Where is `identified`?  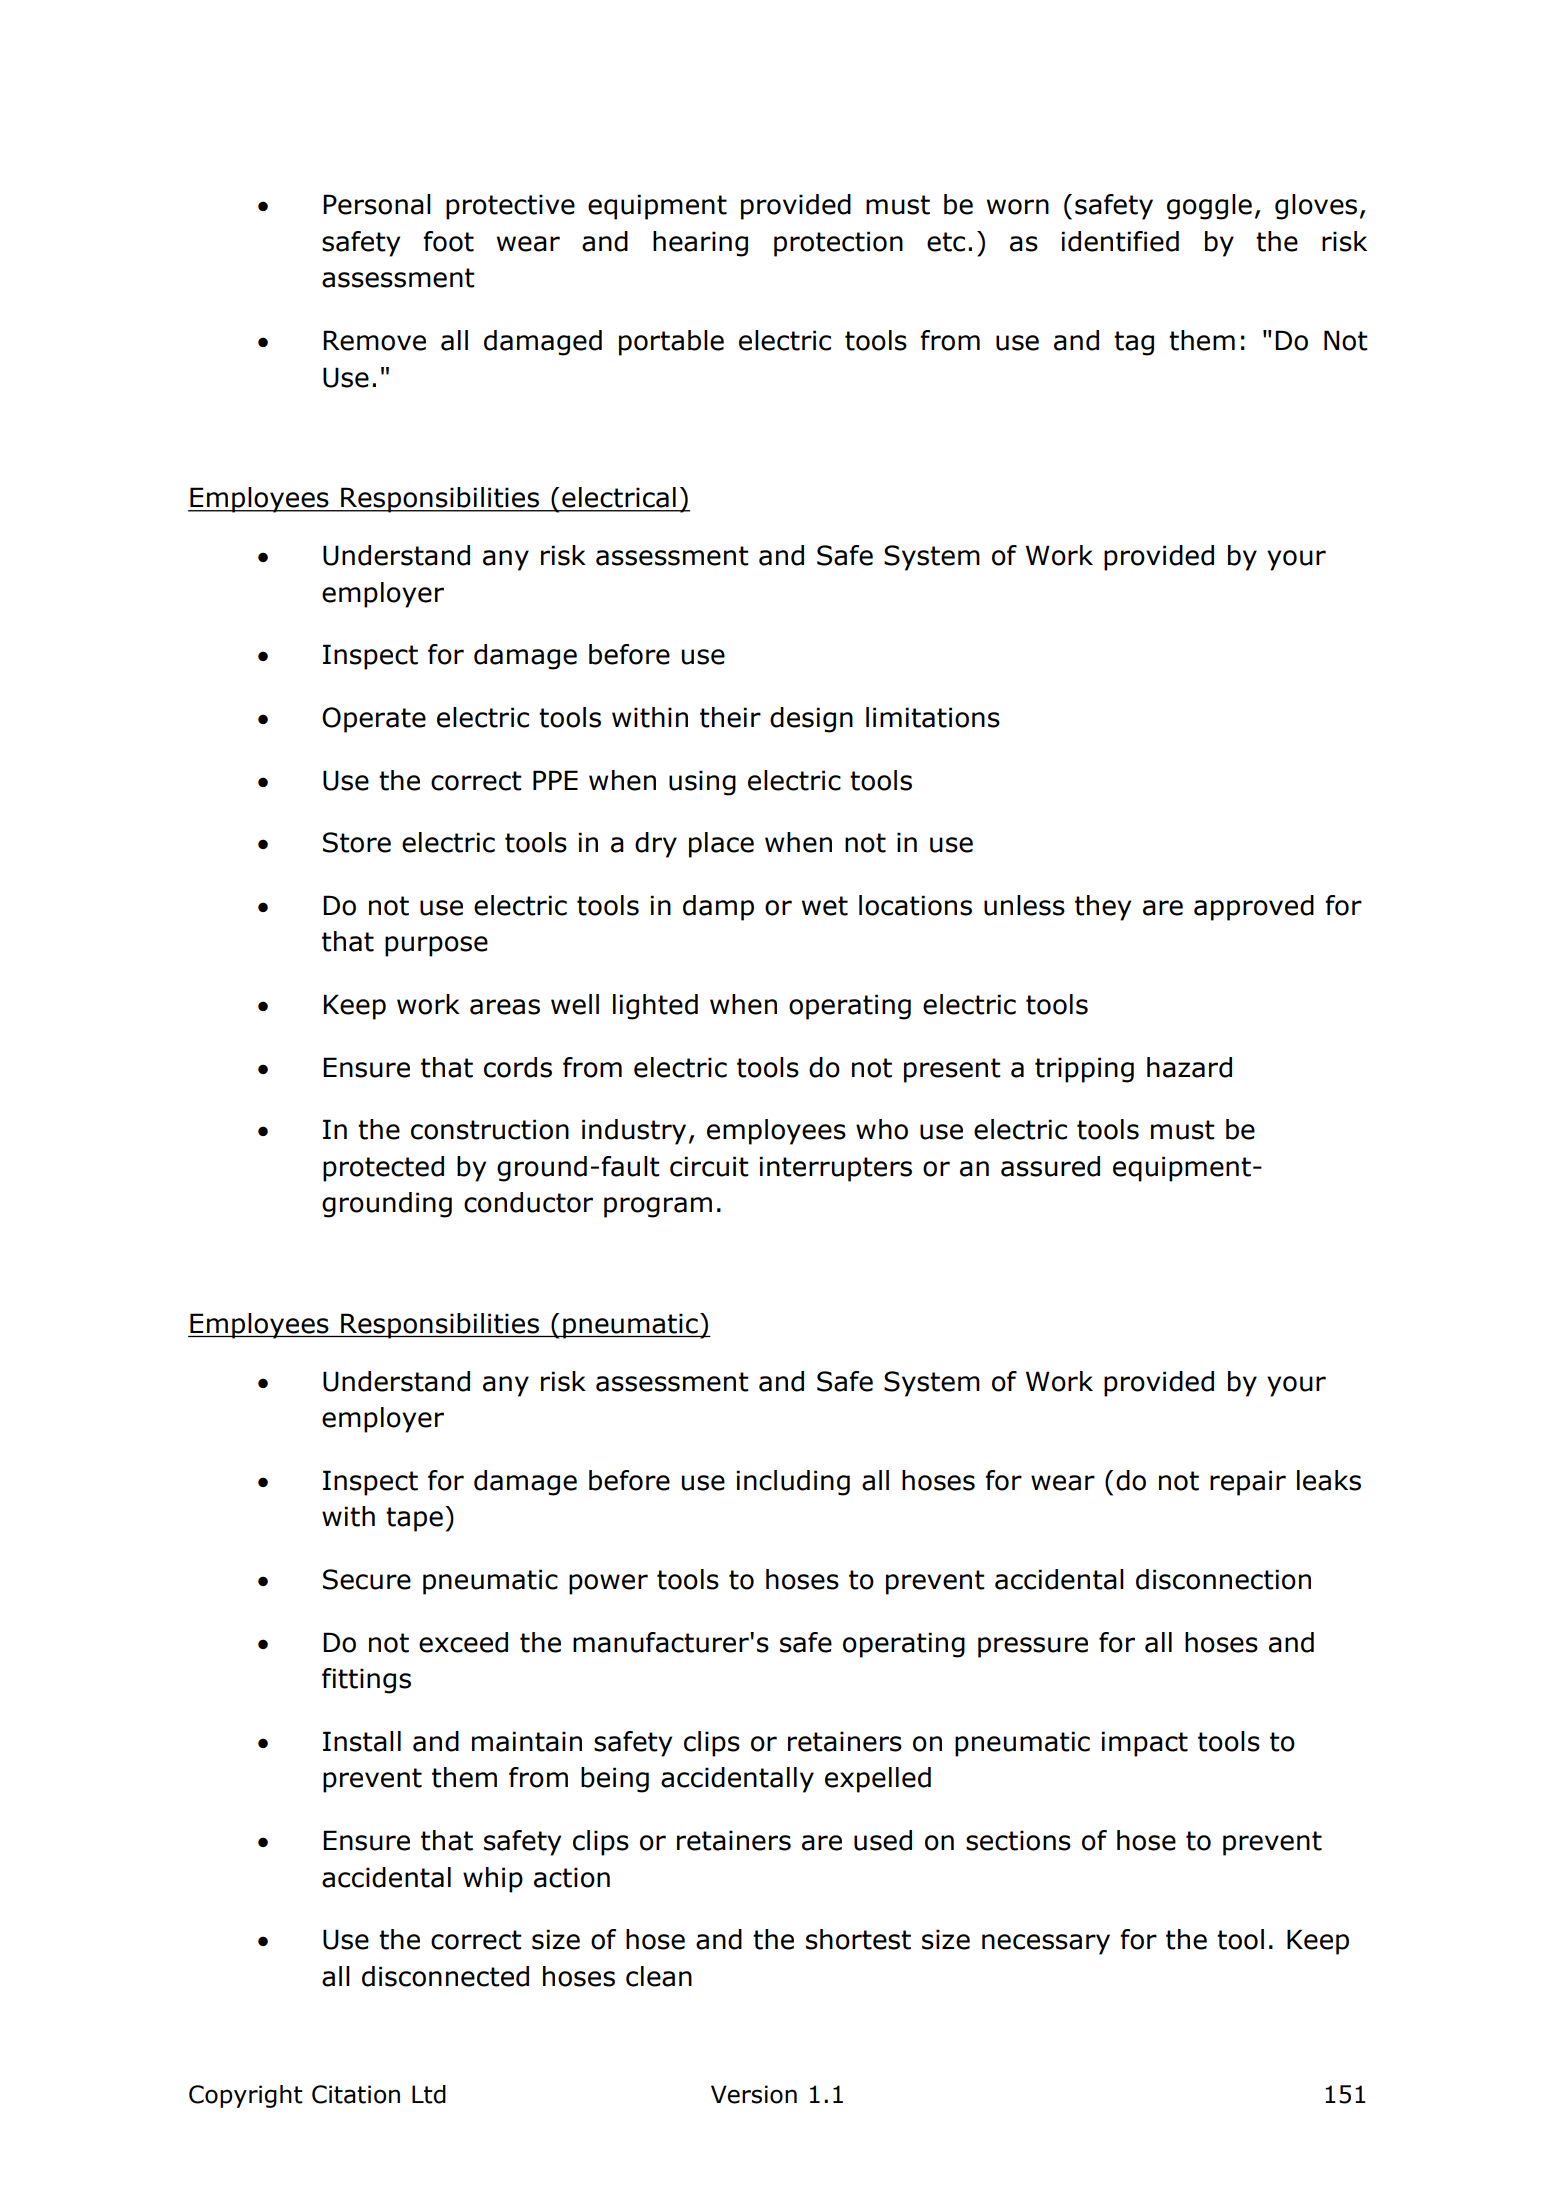
identified is located at coordinates (1120, 241).
